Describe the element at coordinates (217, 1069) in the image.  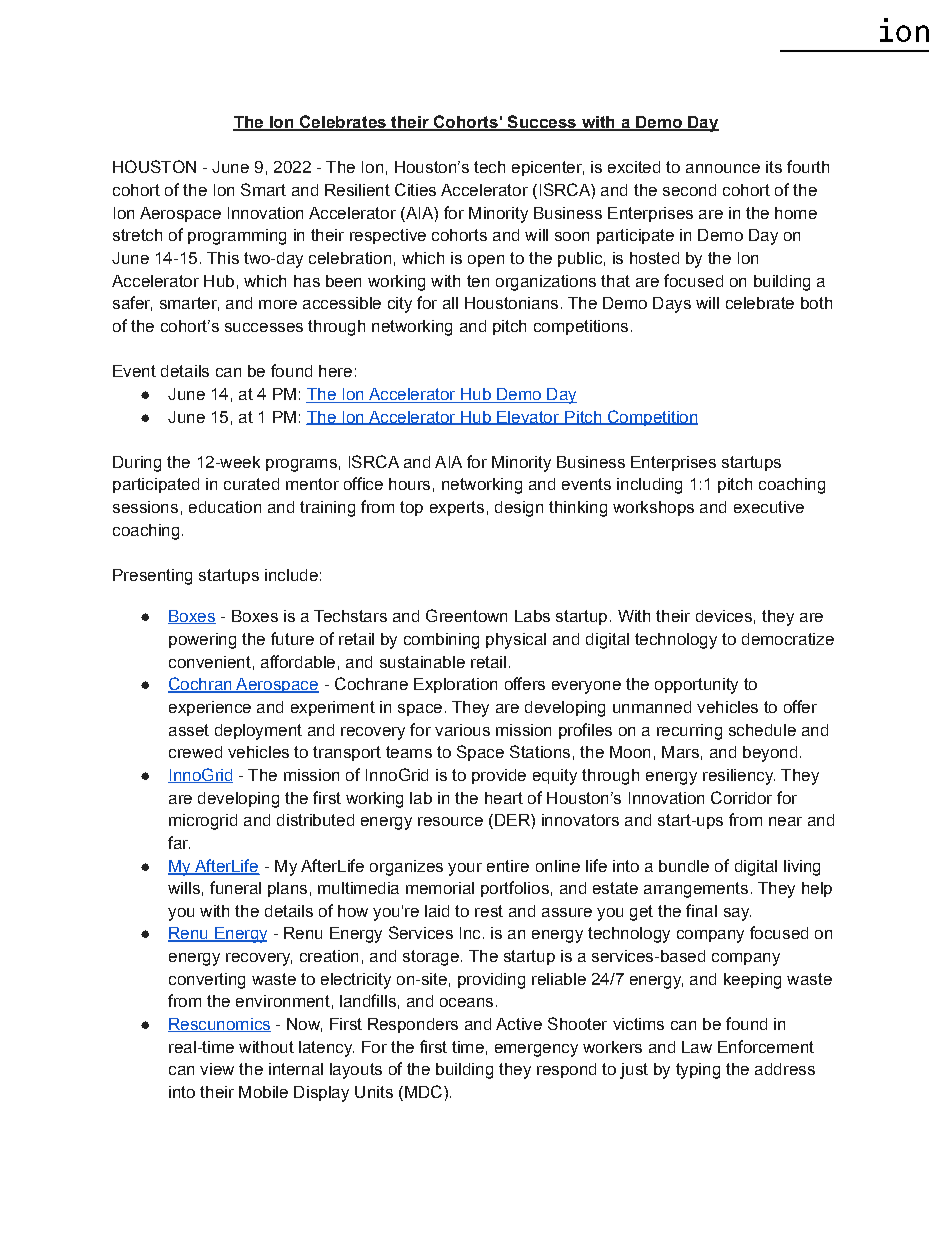
I see `view` at that location.
